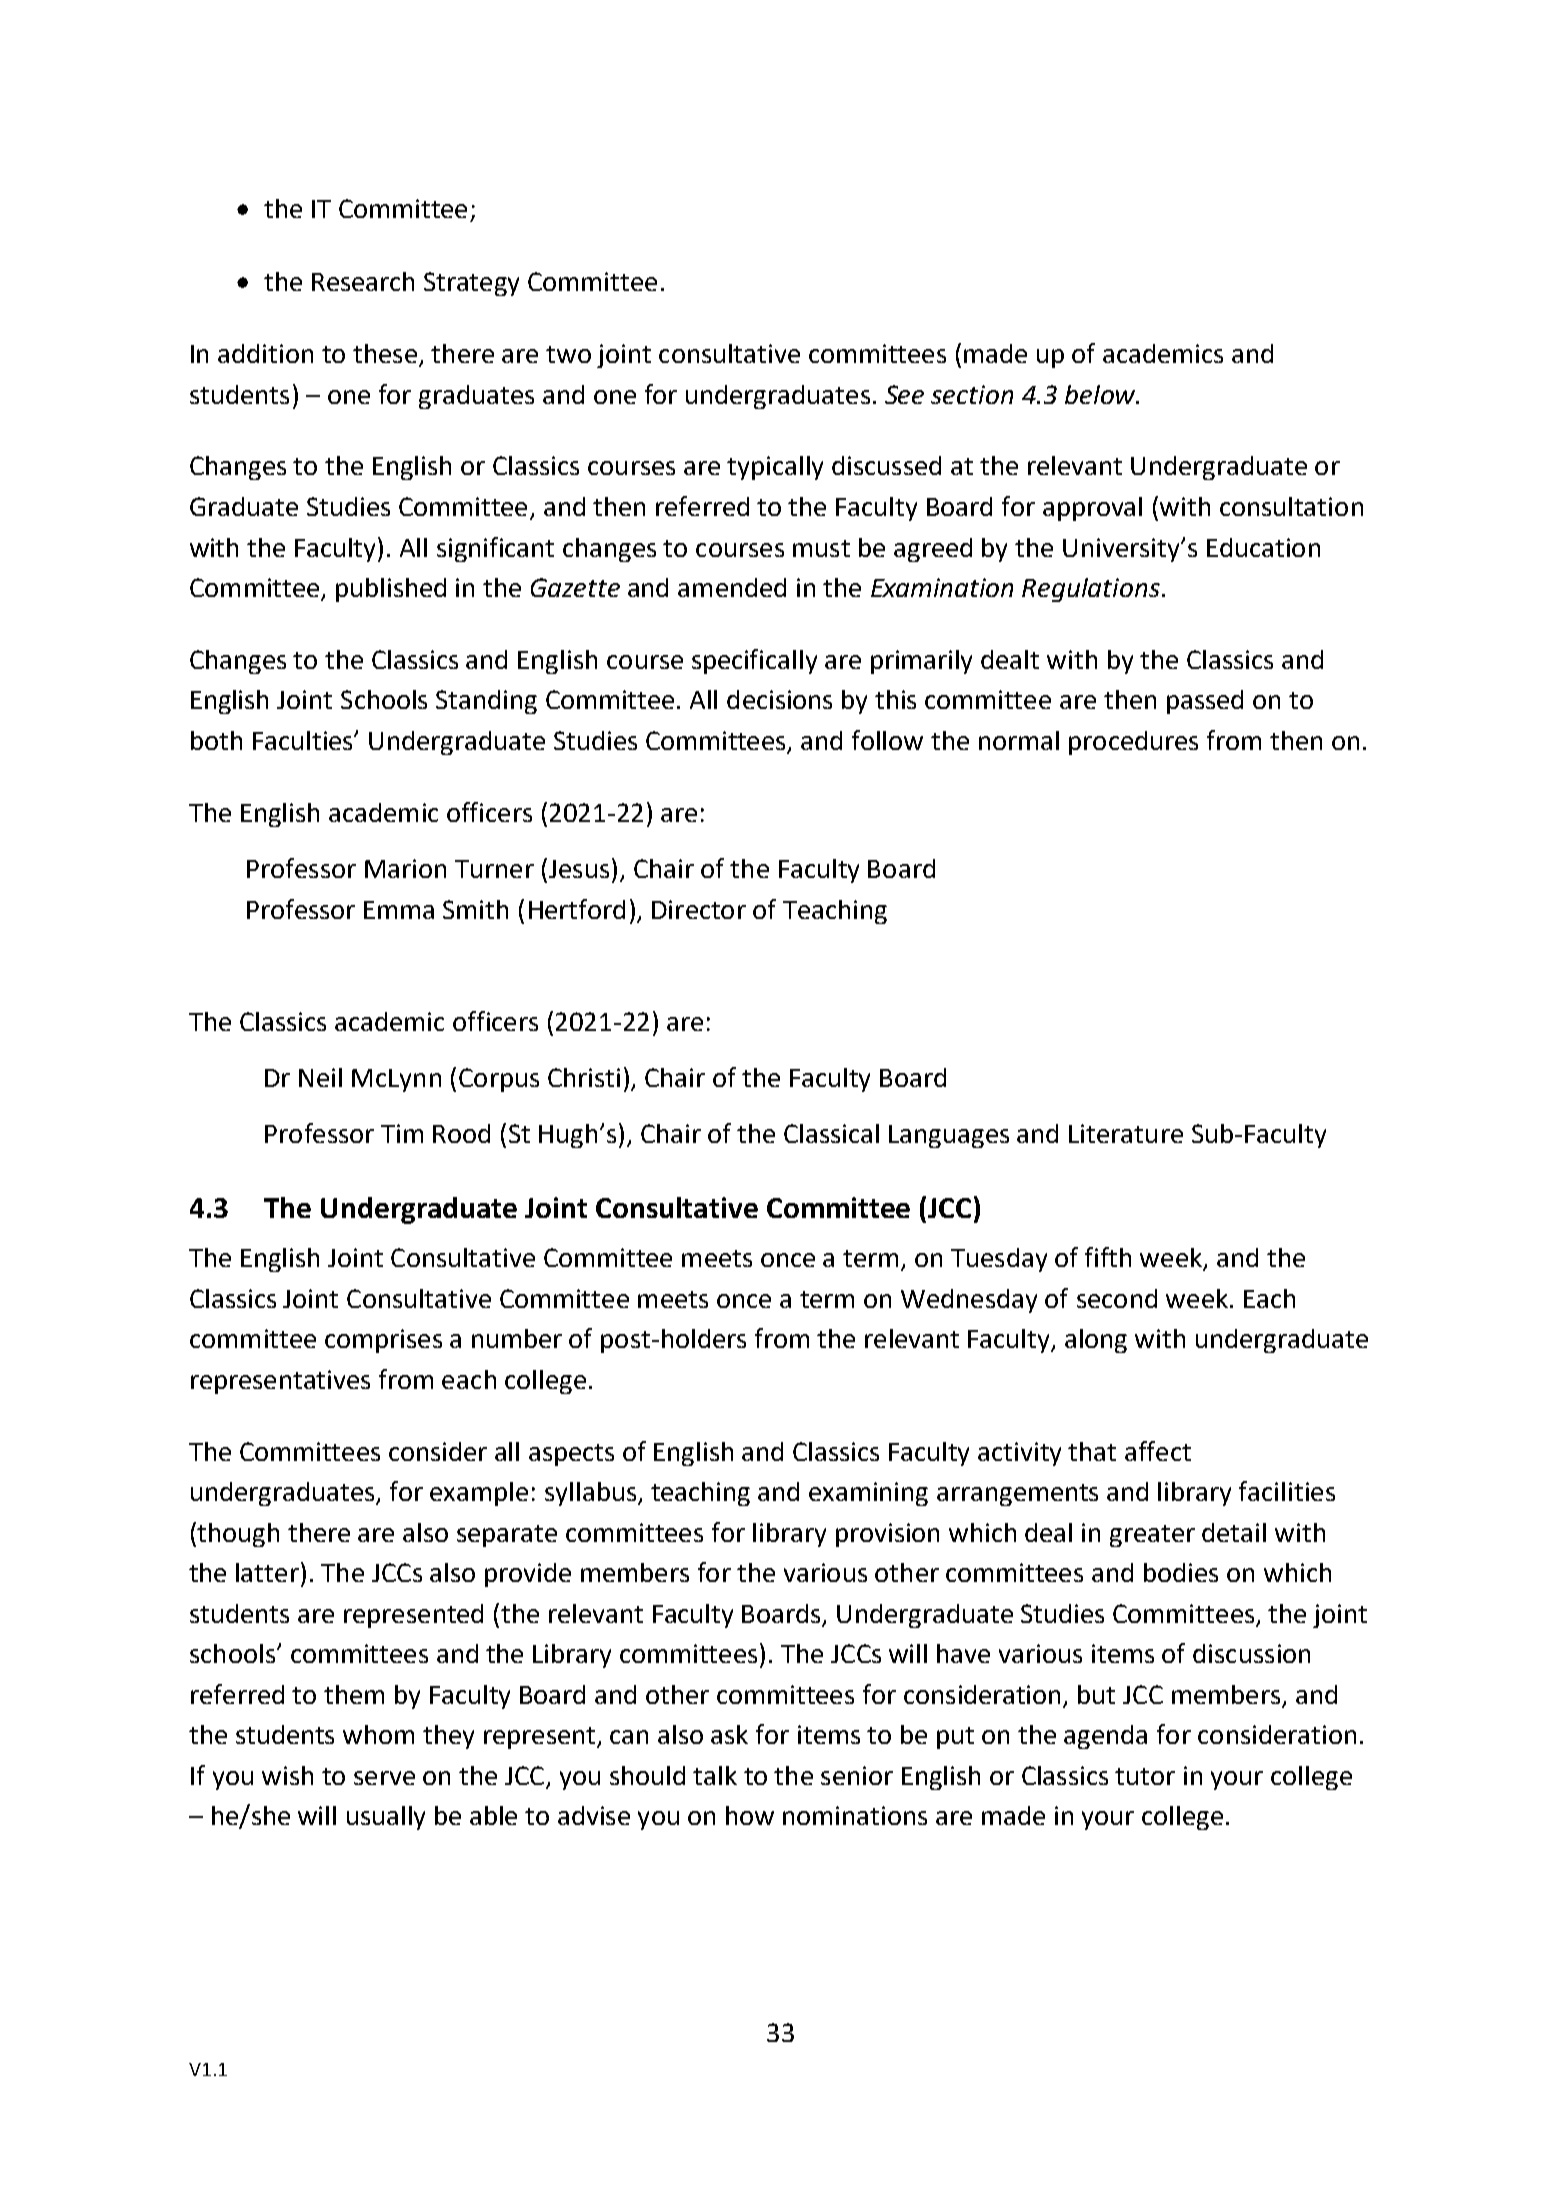  What do you see at coordinates (779, 699) in the screenshot?
I see `decisions` at bounding box center [779, 699].
